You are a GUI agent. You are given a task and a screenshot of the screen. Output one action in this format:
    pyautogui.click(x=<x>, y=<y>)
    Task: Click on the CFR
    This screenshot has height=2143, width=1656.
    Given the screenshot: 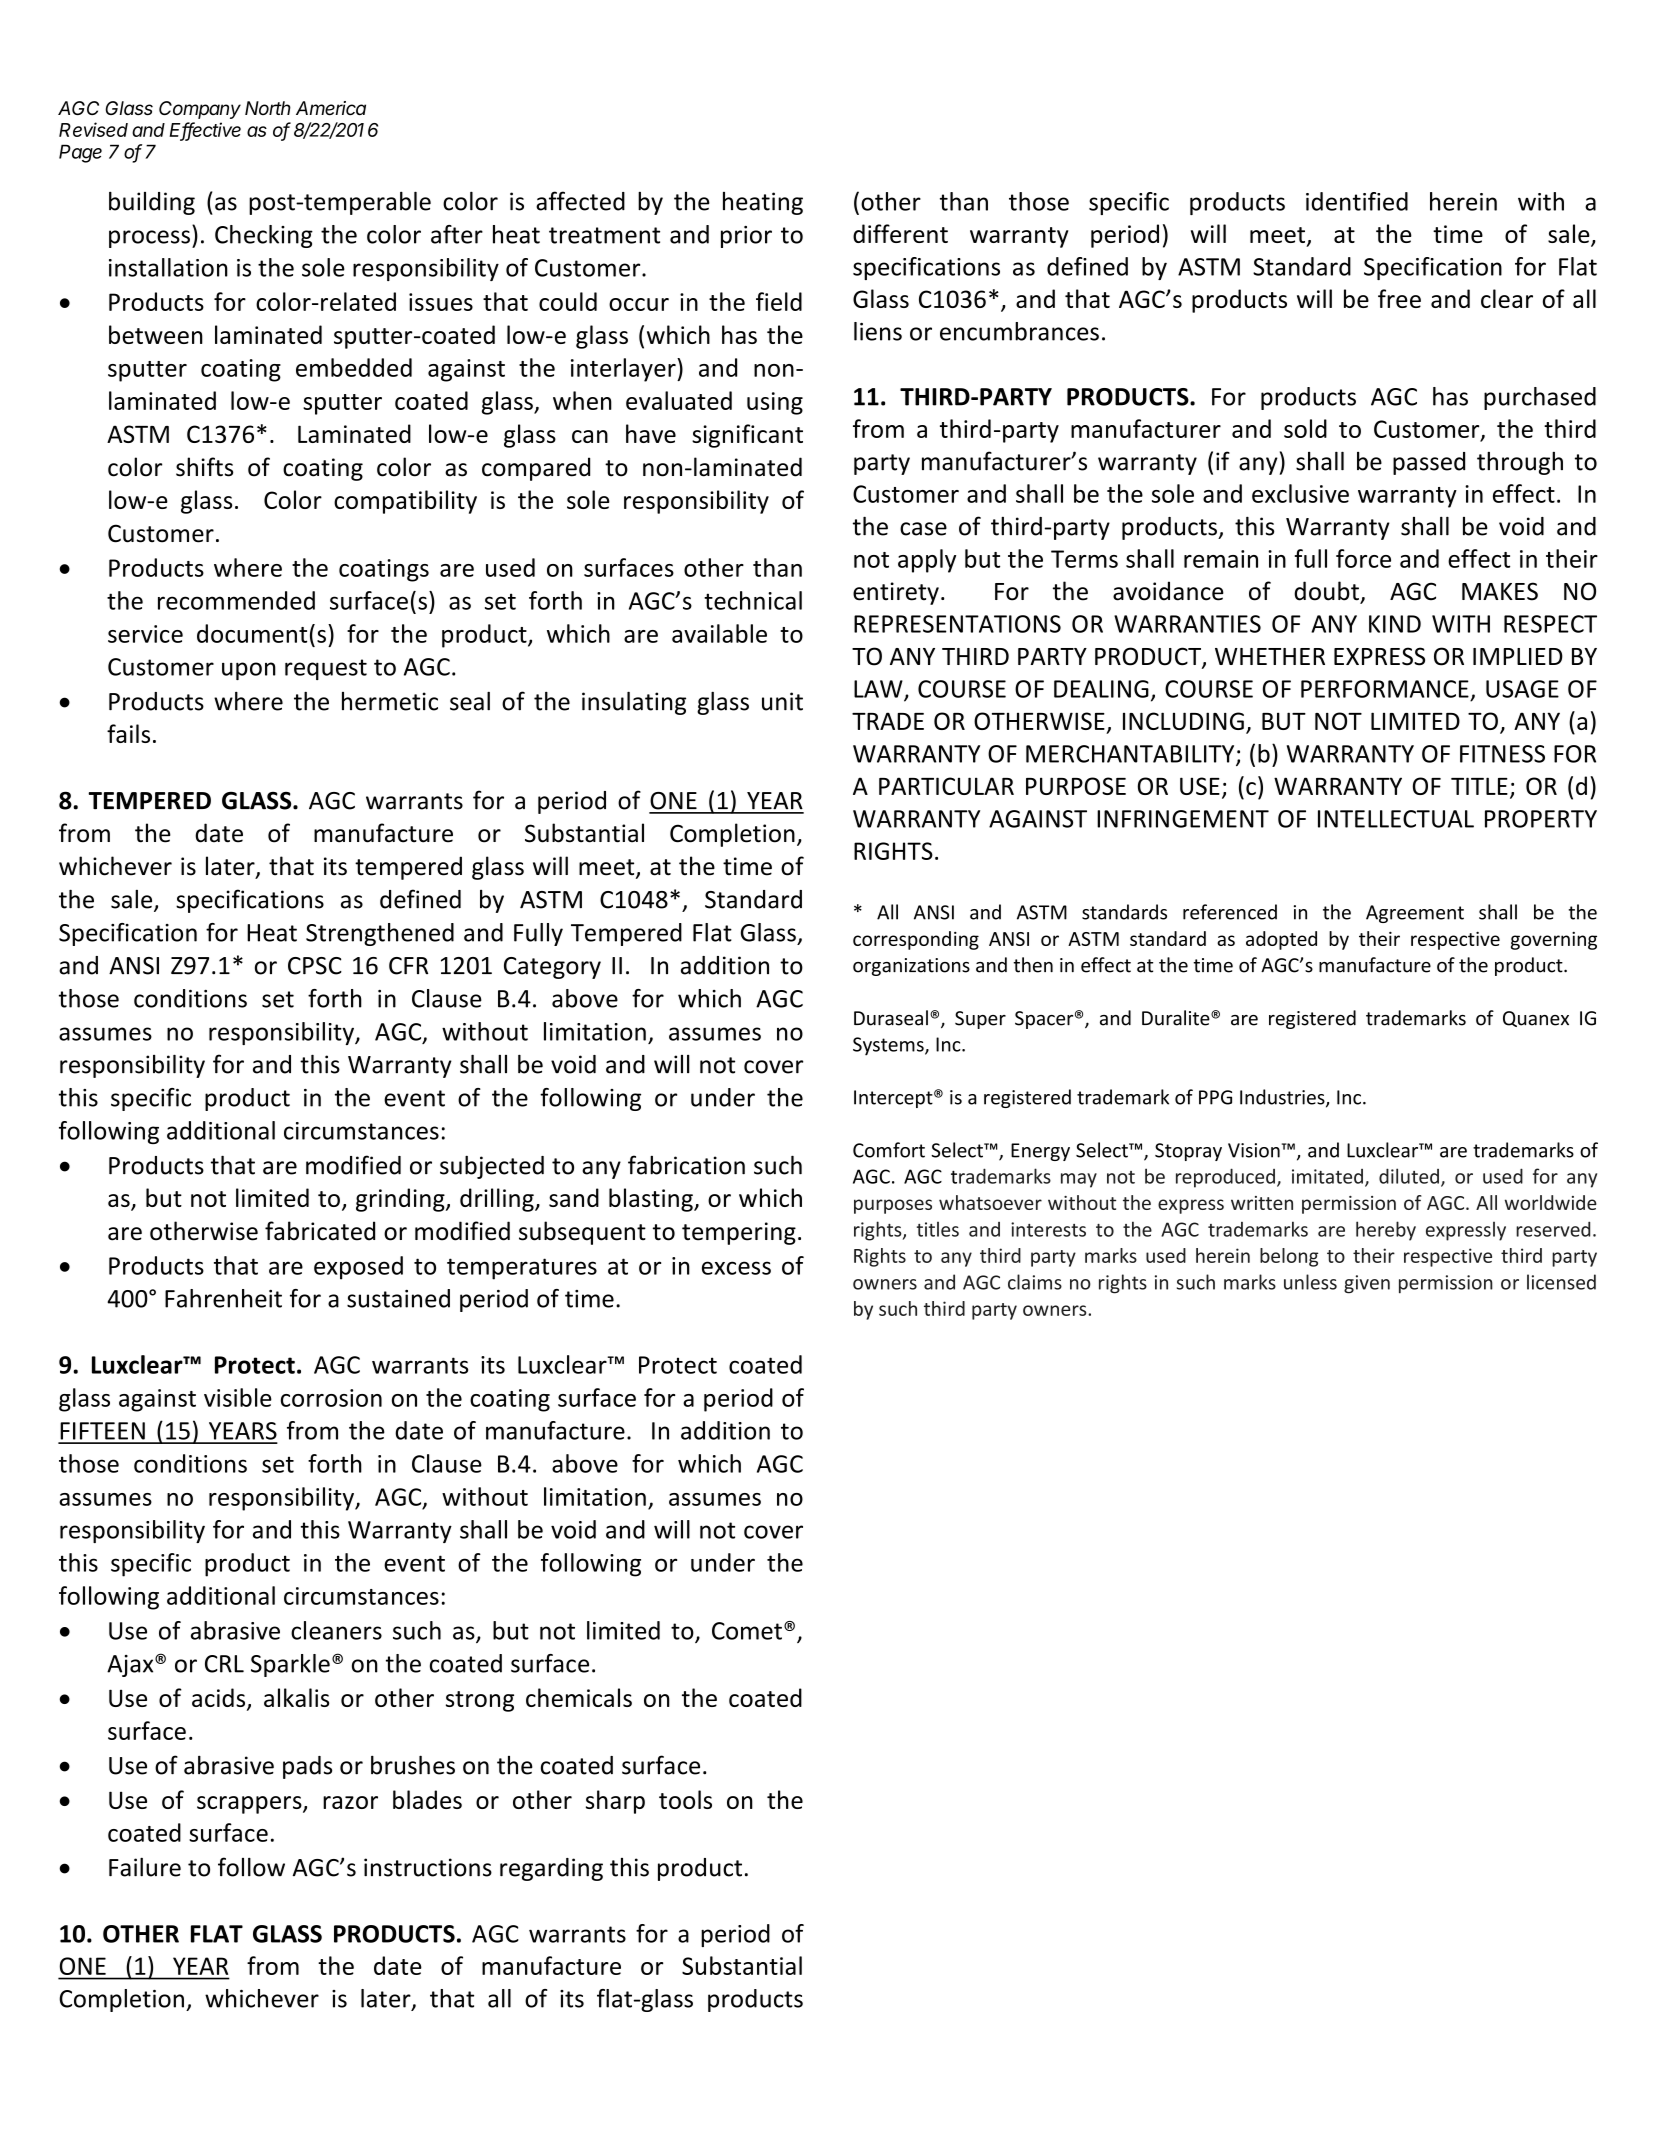 What is the action you would take?
    pyautogui.click(x=408, y=966)
